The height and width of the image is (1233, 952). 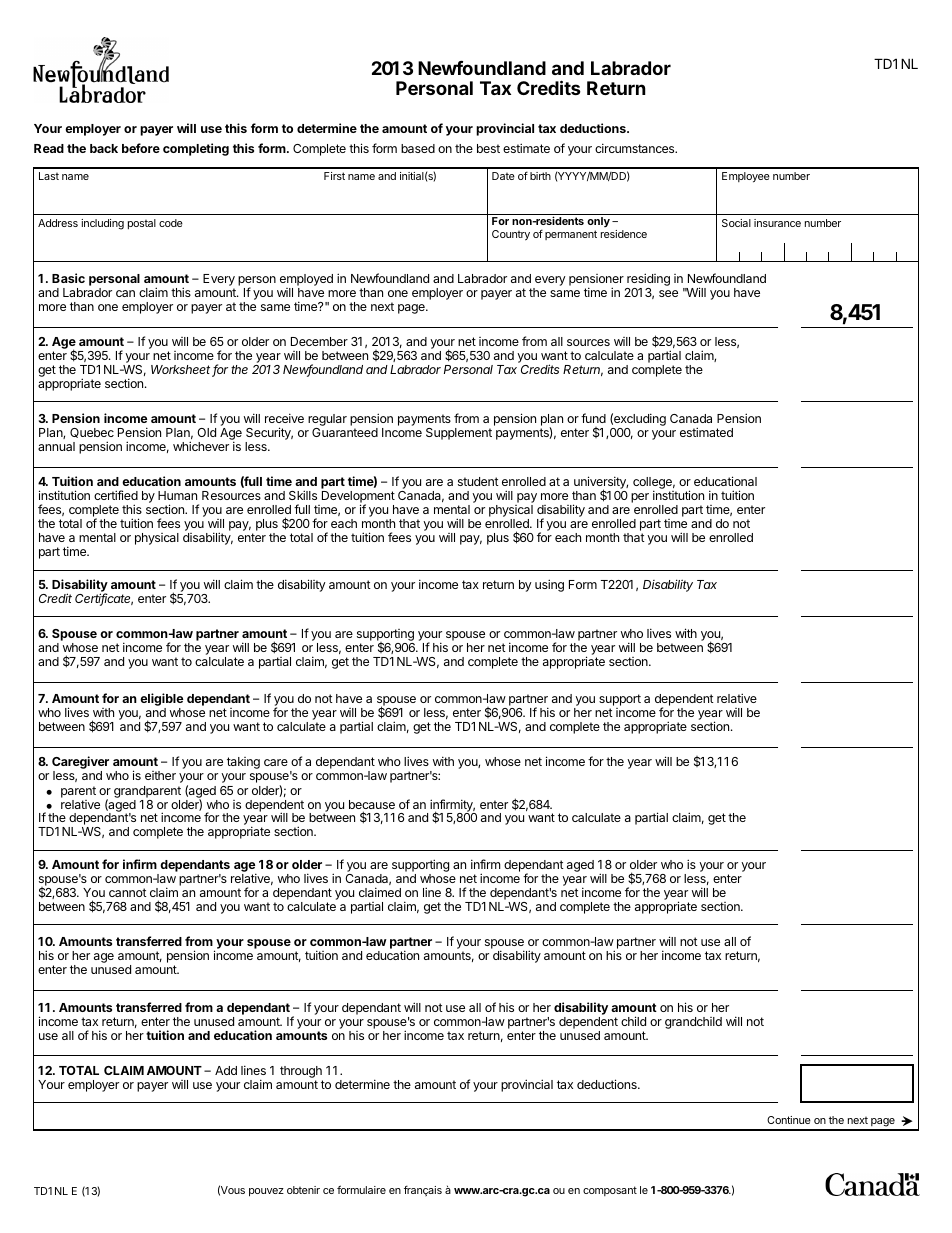 I want to click on Employee, so click(x=746, y=177).
